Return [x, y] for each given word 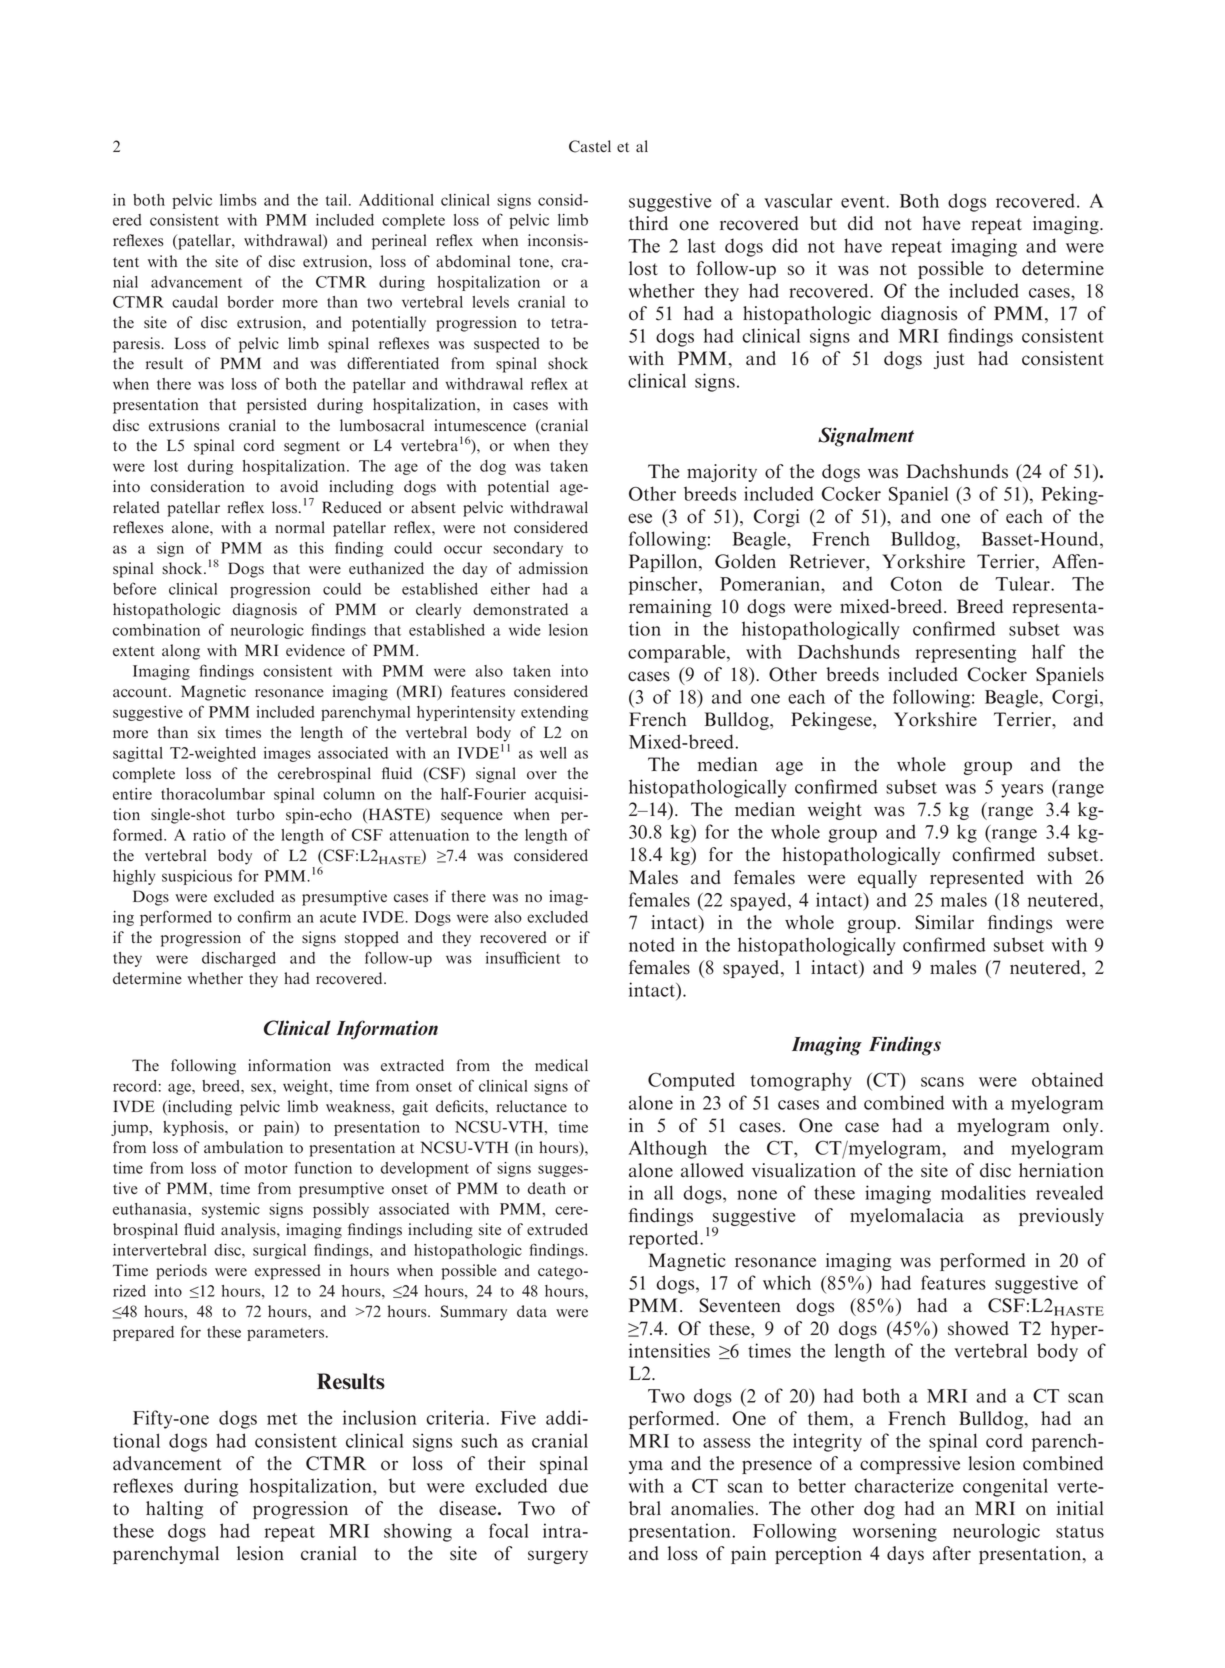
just [949, 360]
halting [174, 1510]
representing [966, 653]
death [547, 1188]
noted [652, 944]
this [311, 548]
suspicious [197, 877]
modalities [983, 1192]
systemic [231, 1210]
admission [553, 568]
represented [977, 879]
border [250, 302]
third [648, 223]
